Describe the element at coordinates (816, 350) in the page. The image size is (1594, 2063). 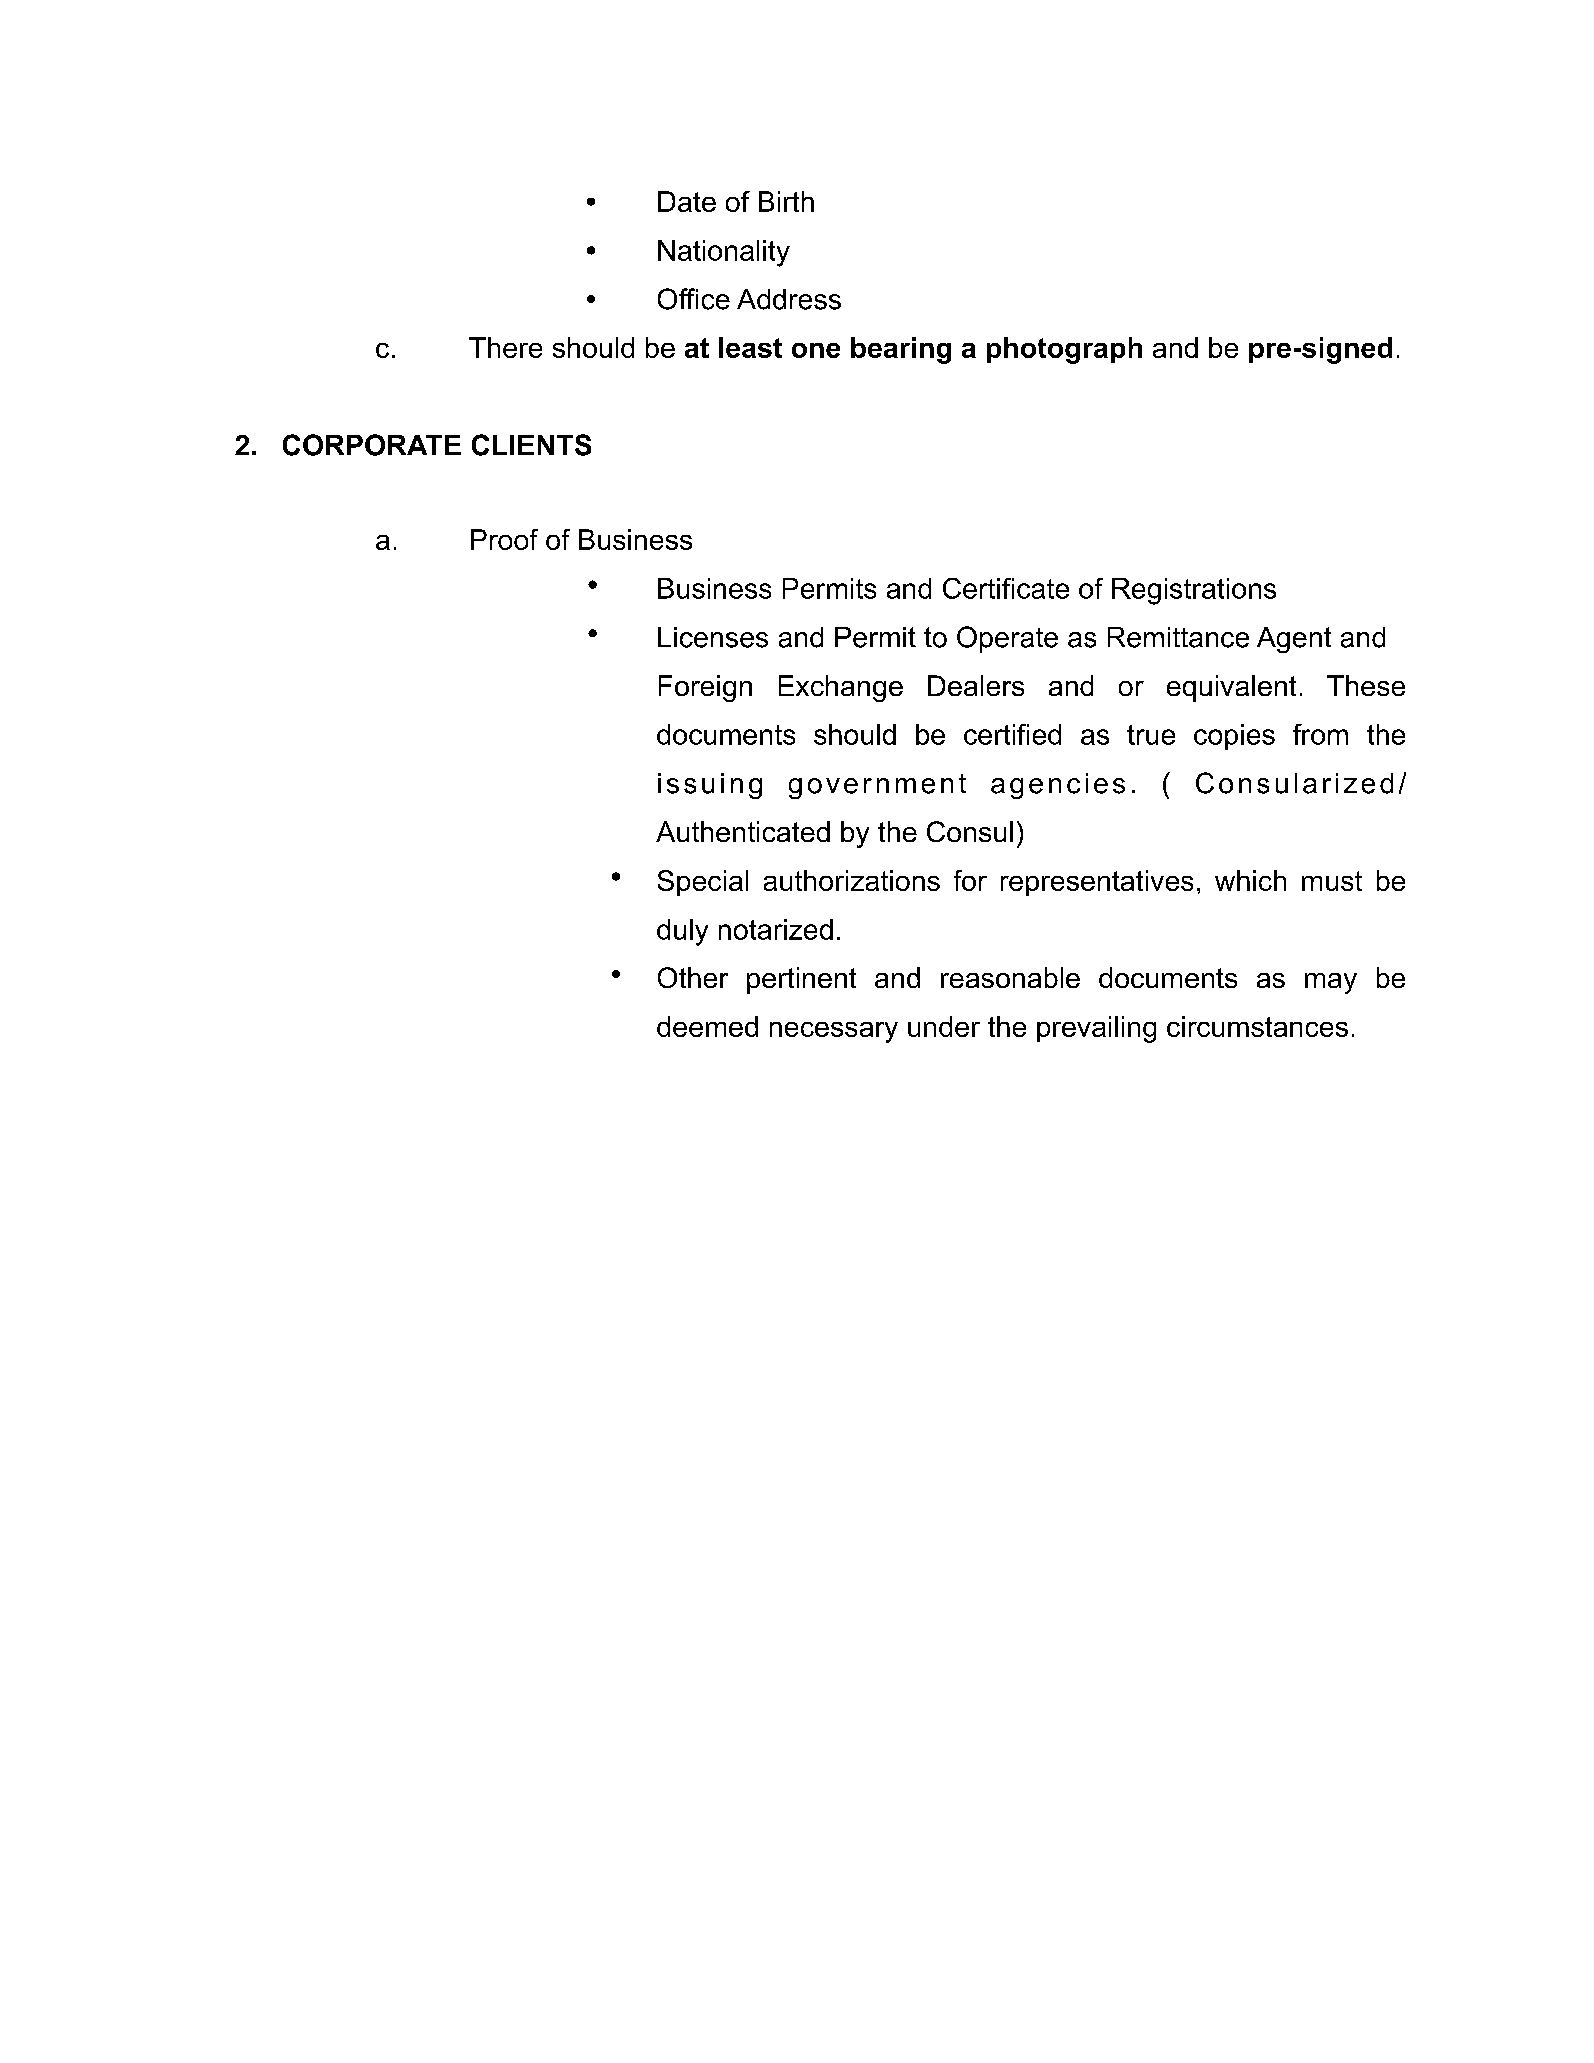
I see `one` at that location.
